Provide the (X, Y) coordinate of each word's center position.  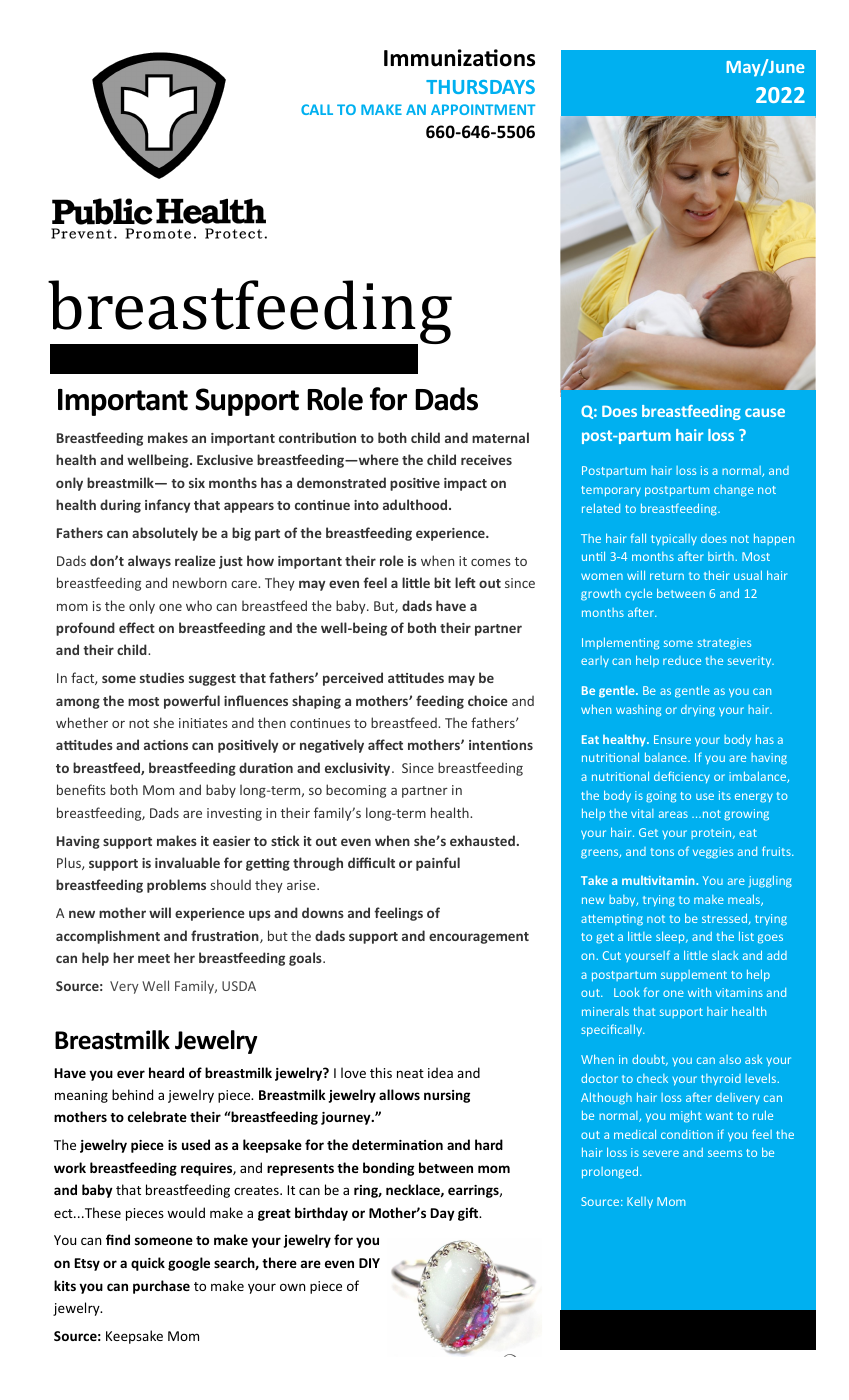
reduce (682, 660)
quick (148, 1264)
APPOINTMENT (483, 109)
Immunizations (459, 58)
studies (162, 677)
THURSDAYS (480, 87)
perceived (353, 679)
